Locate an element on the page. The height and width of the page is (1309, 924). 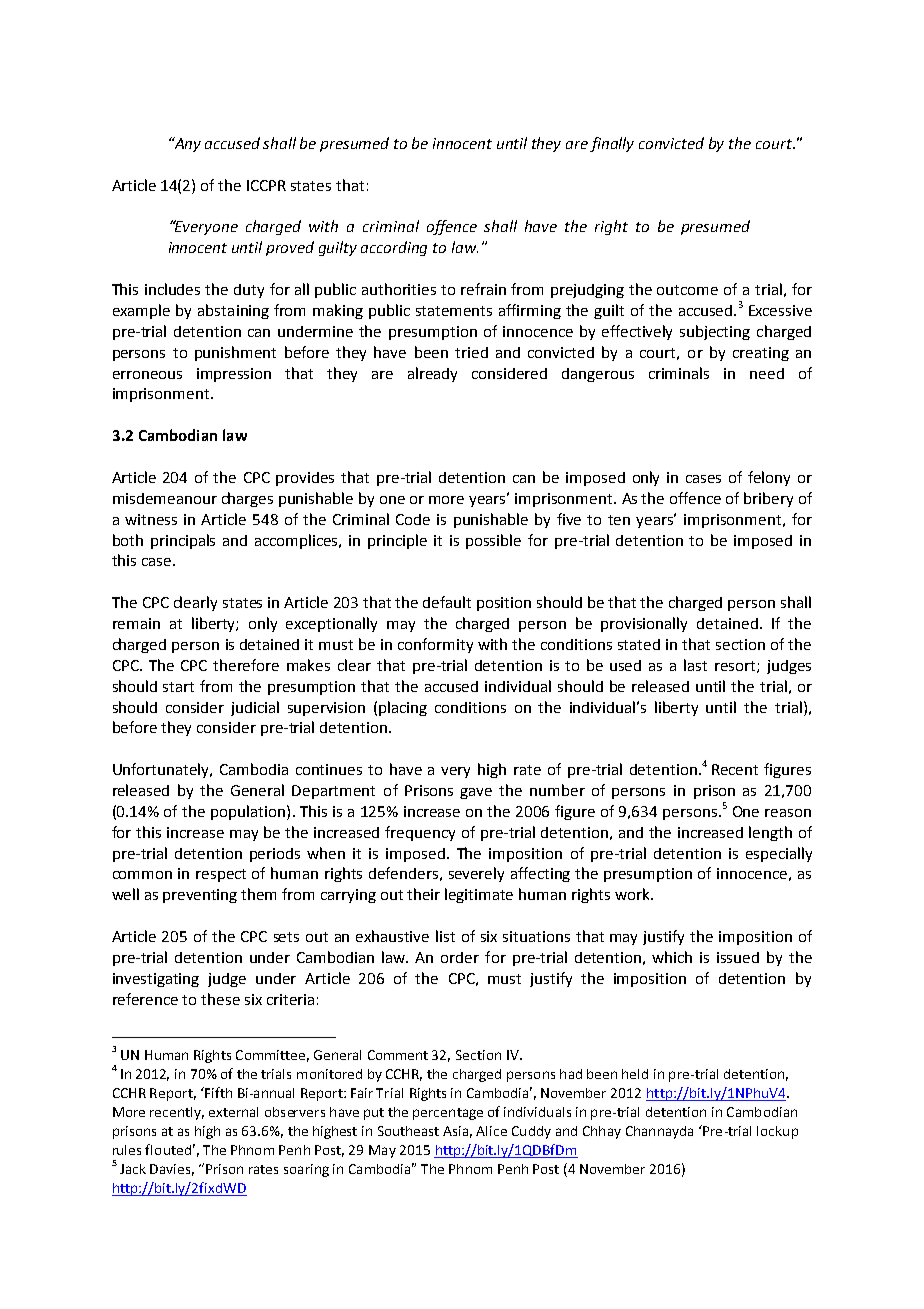
finally is located at coordinates (612, 144).
